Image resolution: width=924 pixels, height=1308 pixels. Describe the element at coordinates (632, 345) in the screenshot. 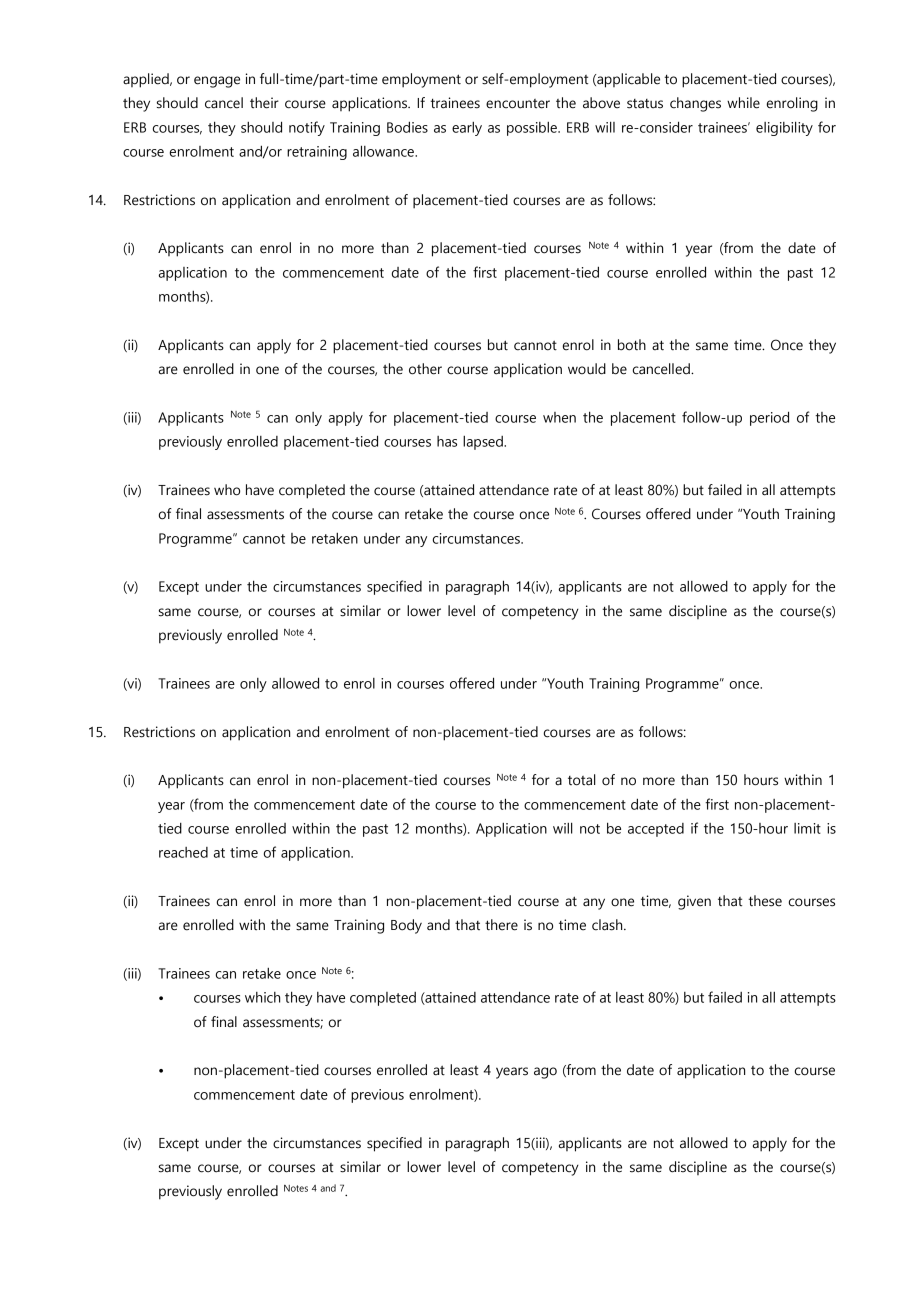

I see `both` at that location.
